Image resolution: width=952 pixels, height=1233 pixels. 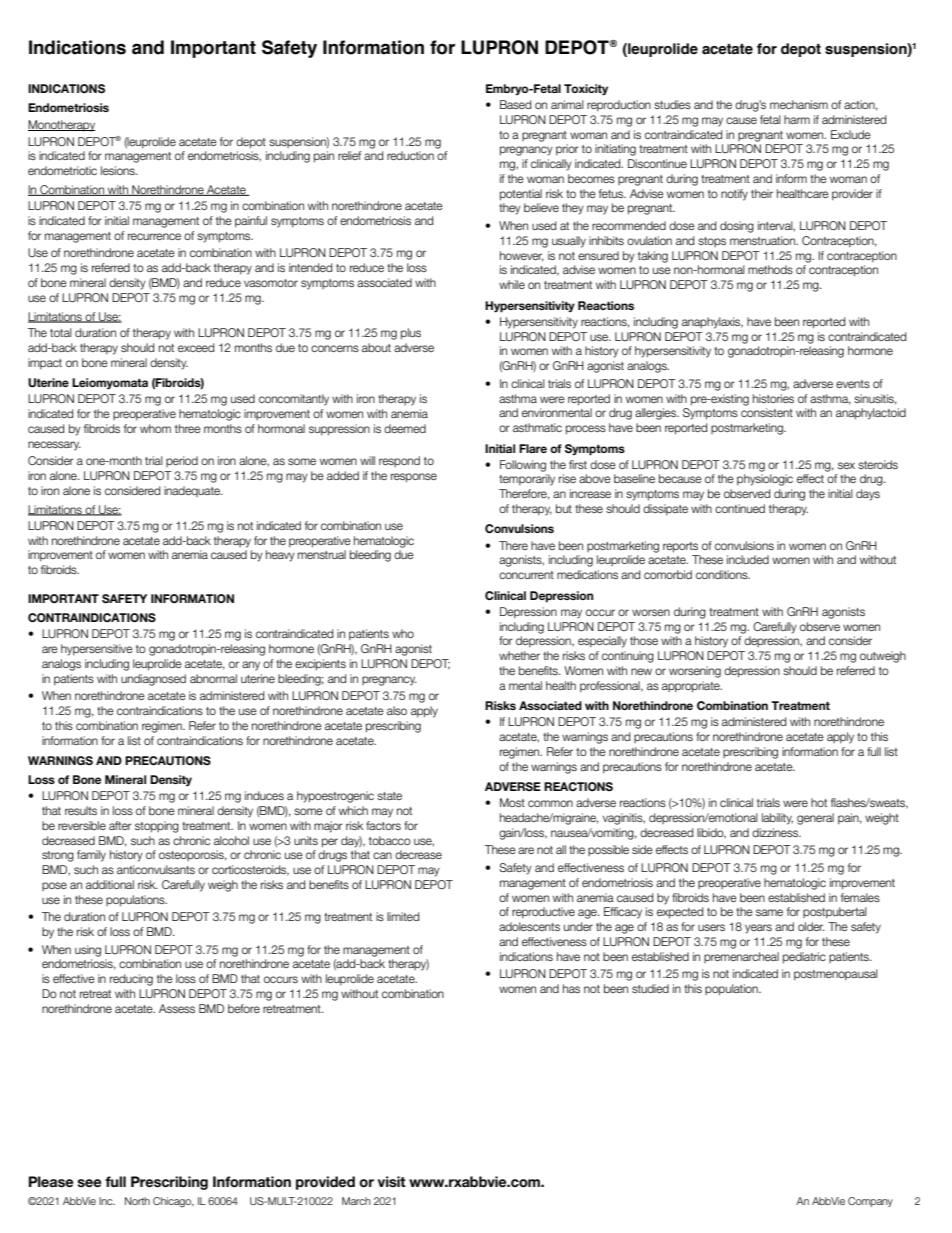 I want to click on lesions, so click(x=119, y=170).
